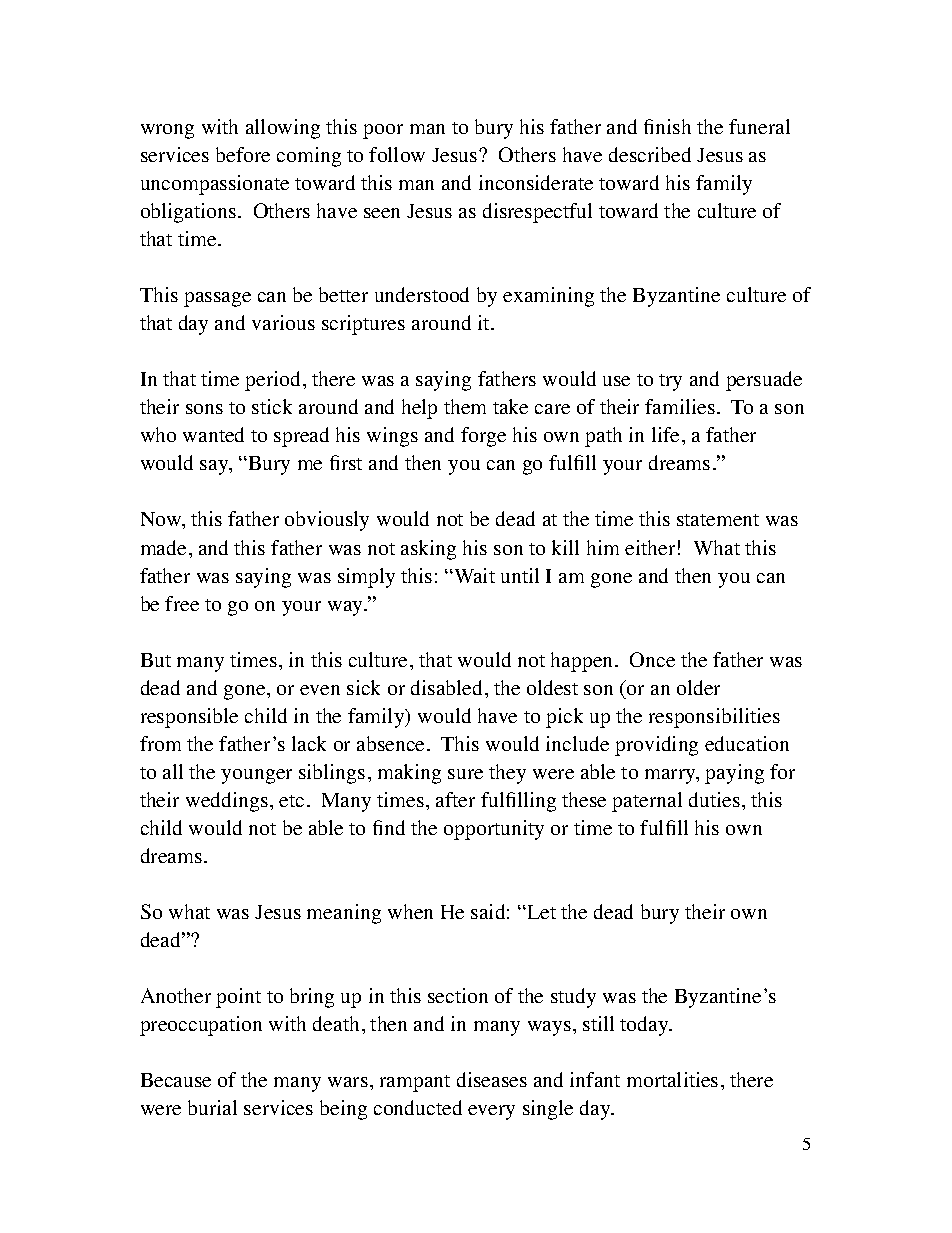  Describe the element at coordinates (204, 409) in the screenshot. I see `sons` at that location.
